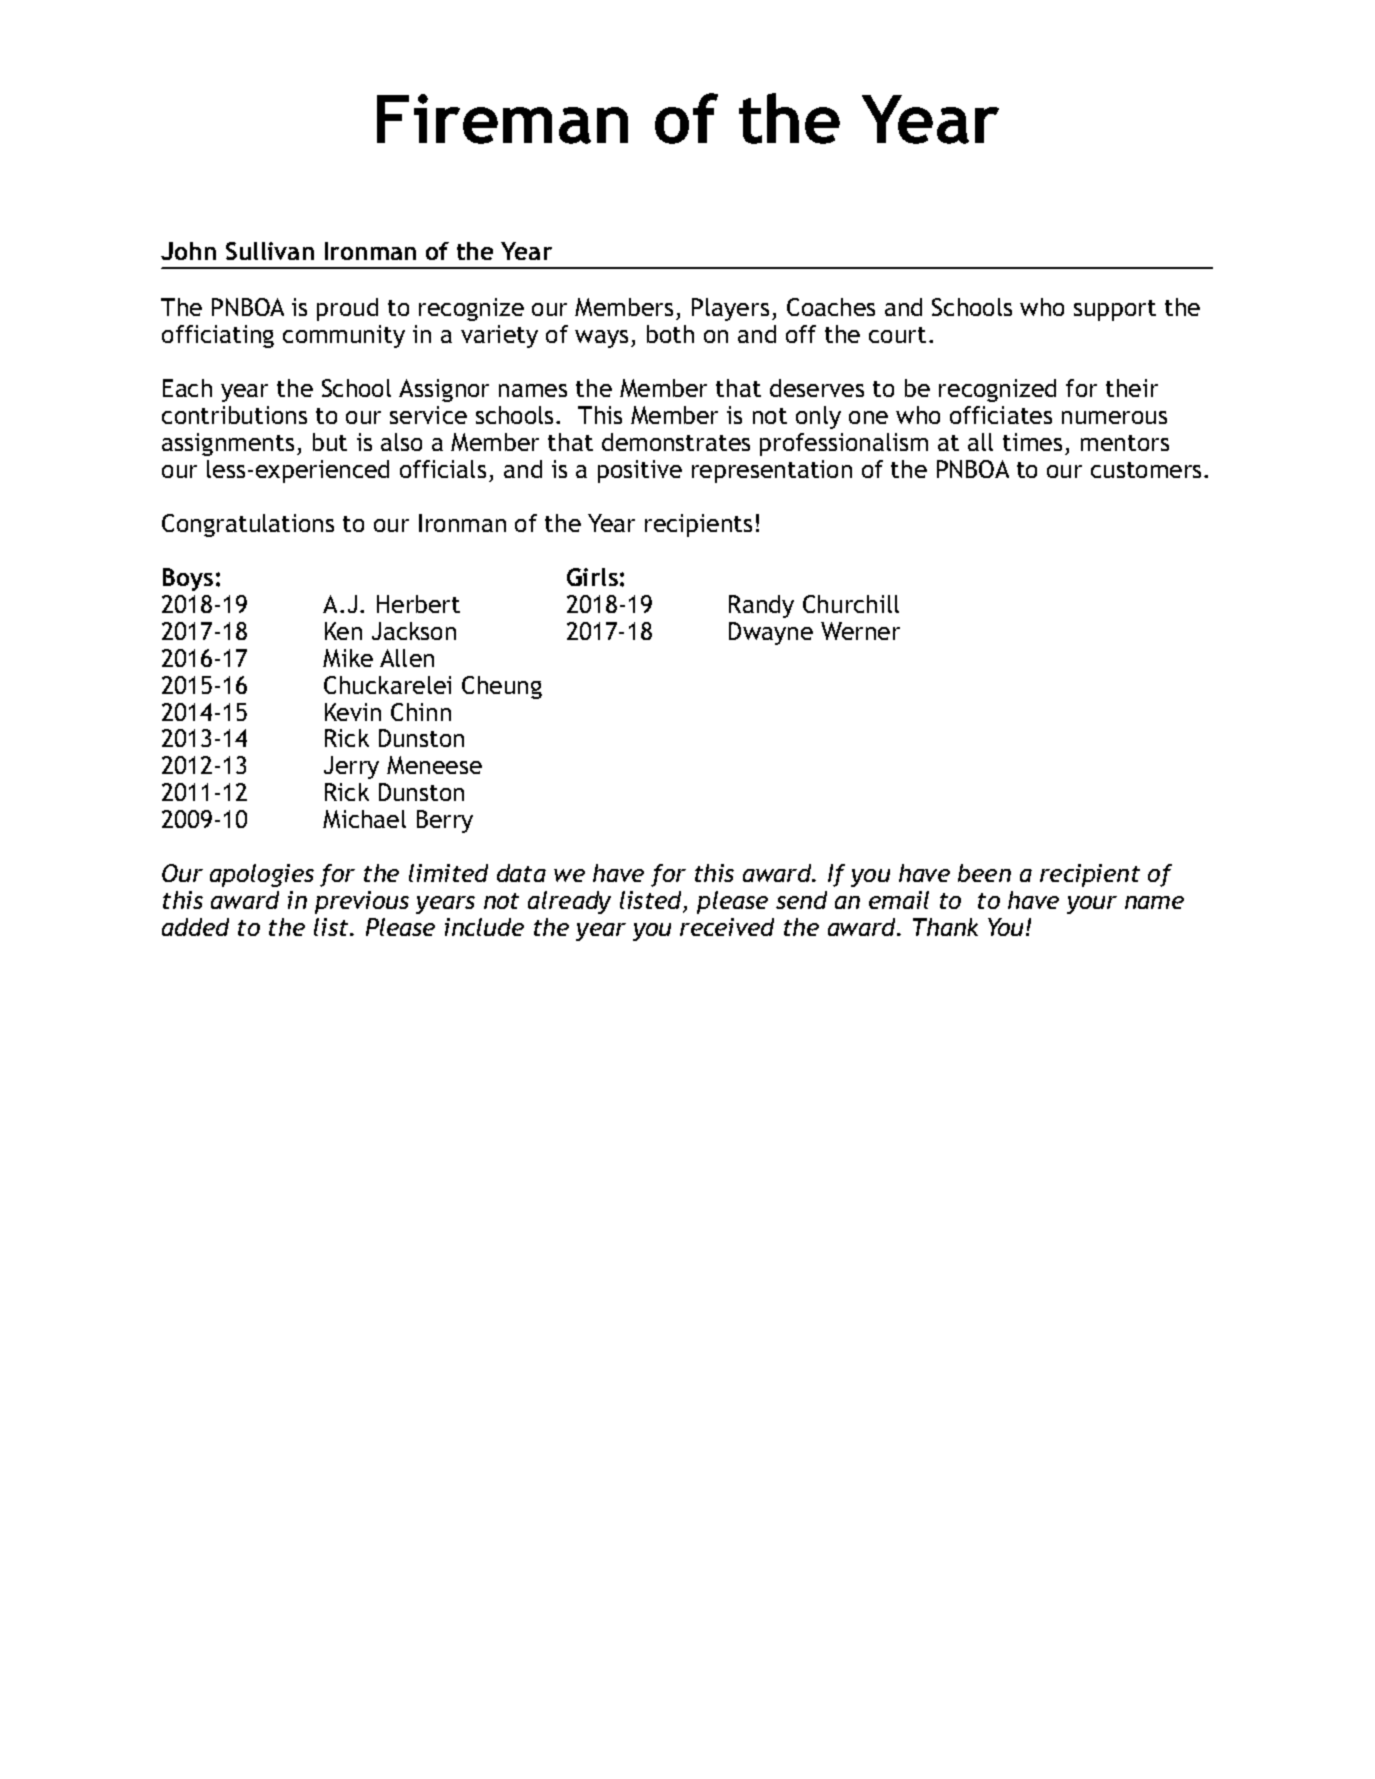 This image has width=1375, height=1779. I want to click on Players, so click(730, 309).
